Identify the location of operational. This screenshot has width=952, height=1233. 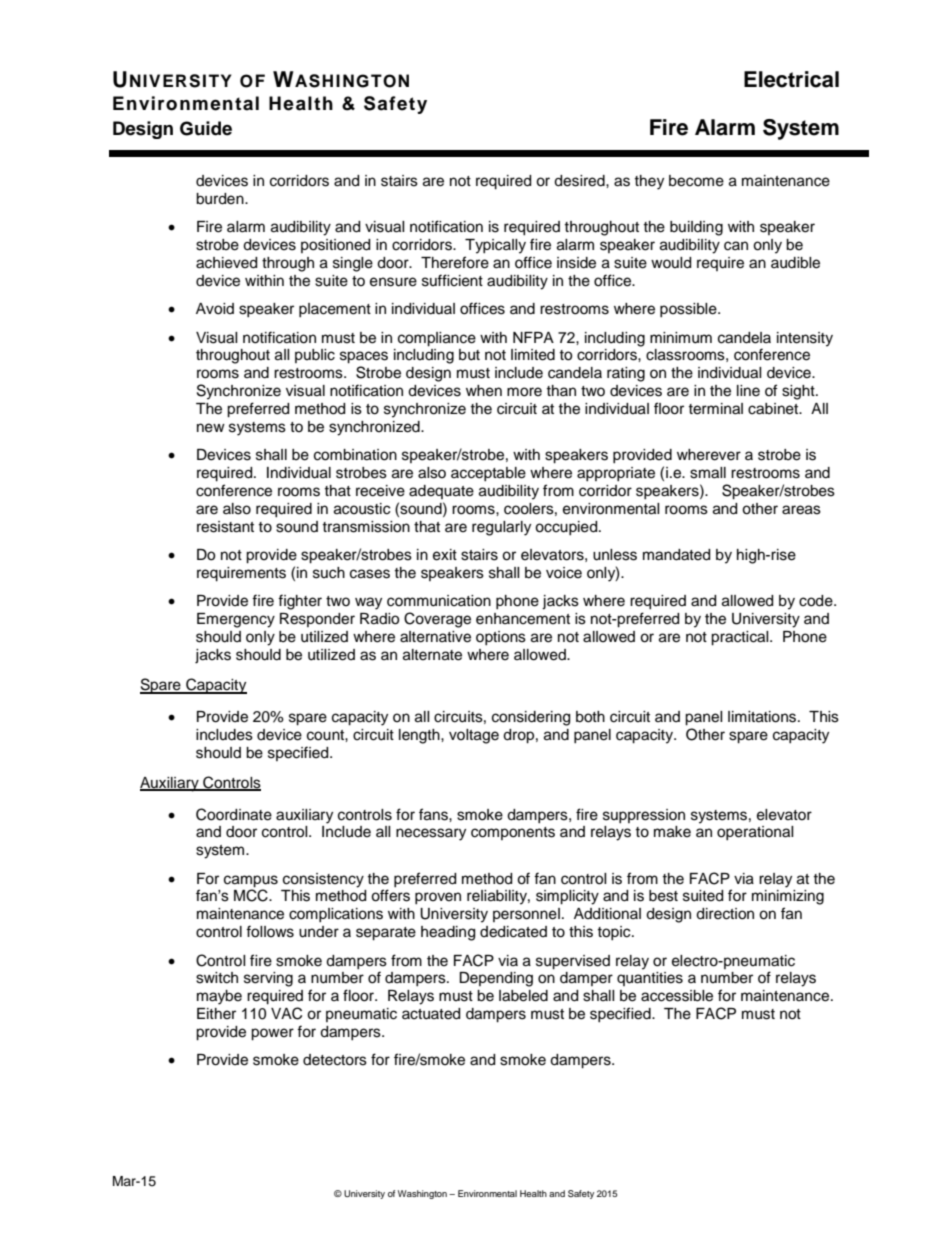
(755, 833).
